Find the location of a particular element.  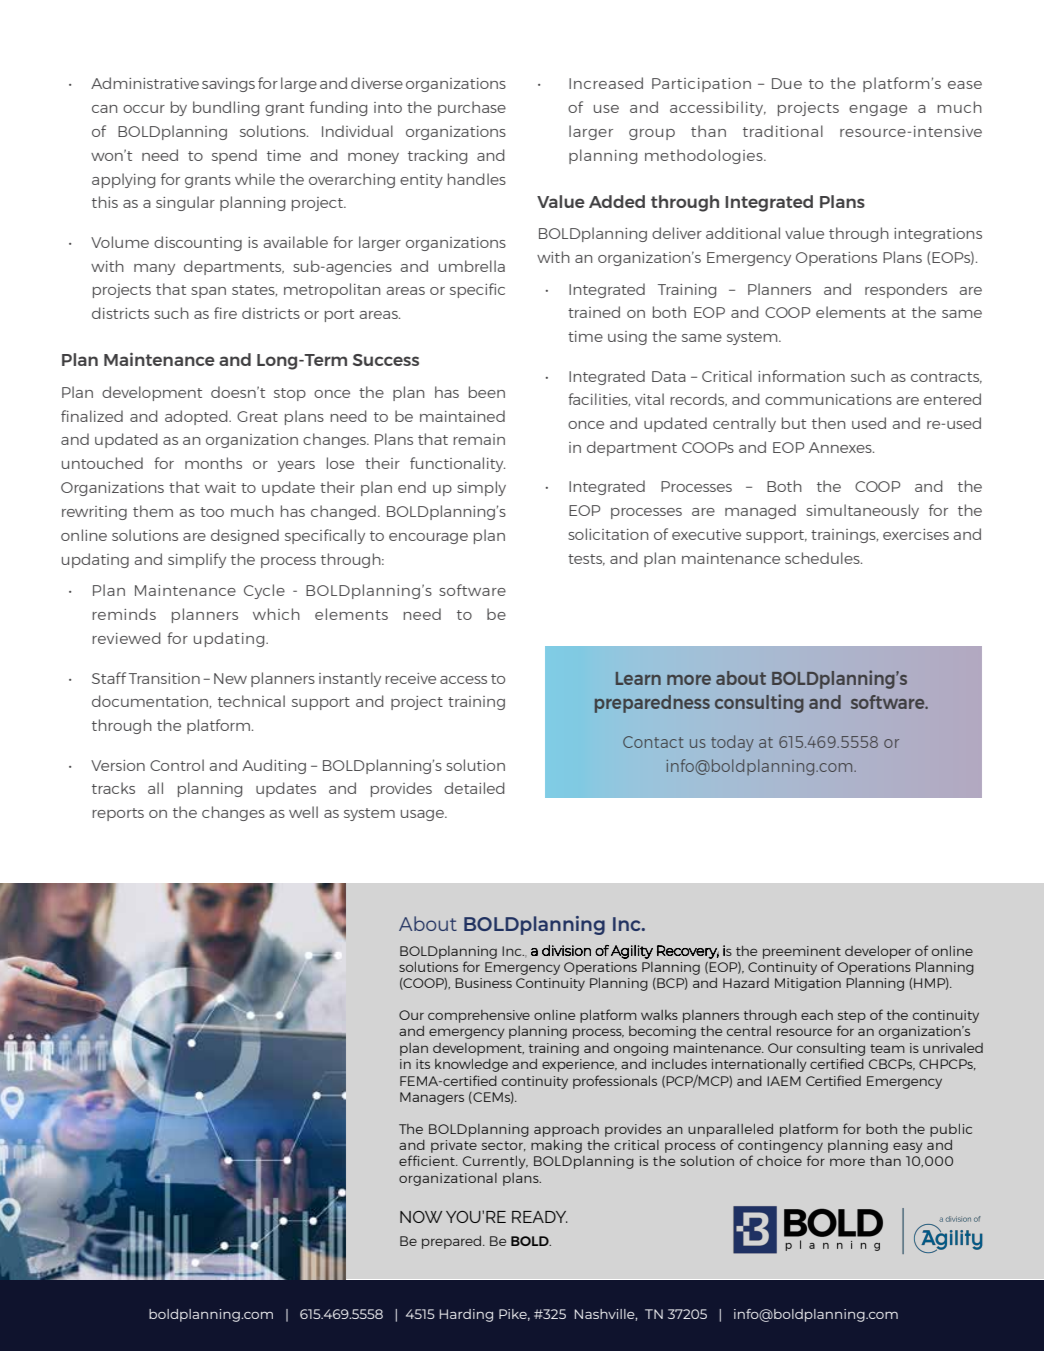

engage is located at coordinates (878, 110).
